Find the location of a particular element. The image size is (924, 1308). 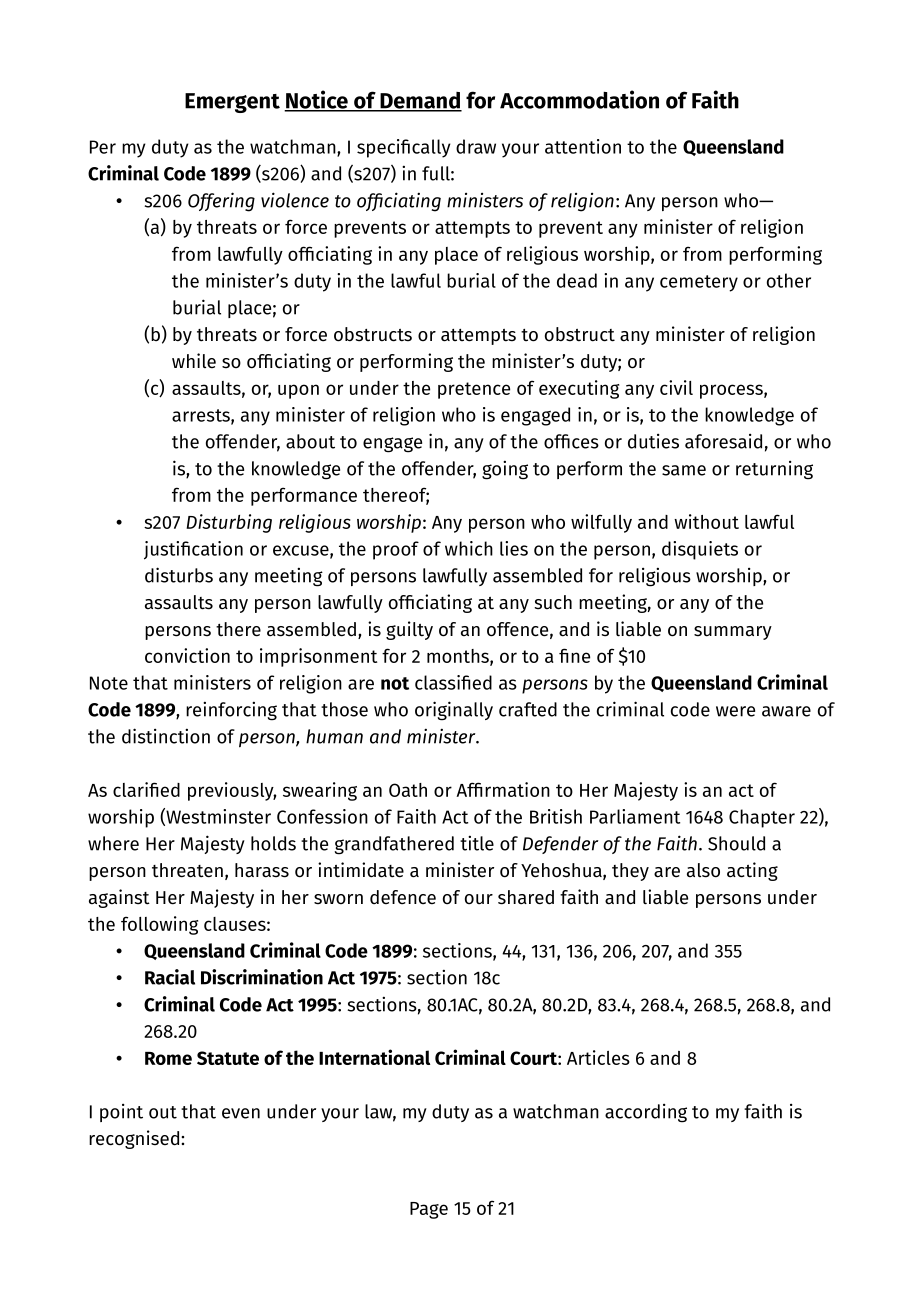

defence is located at coordinates (403, 897).
